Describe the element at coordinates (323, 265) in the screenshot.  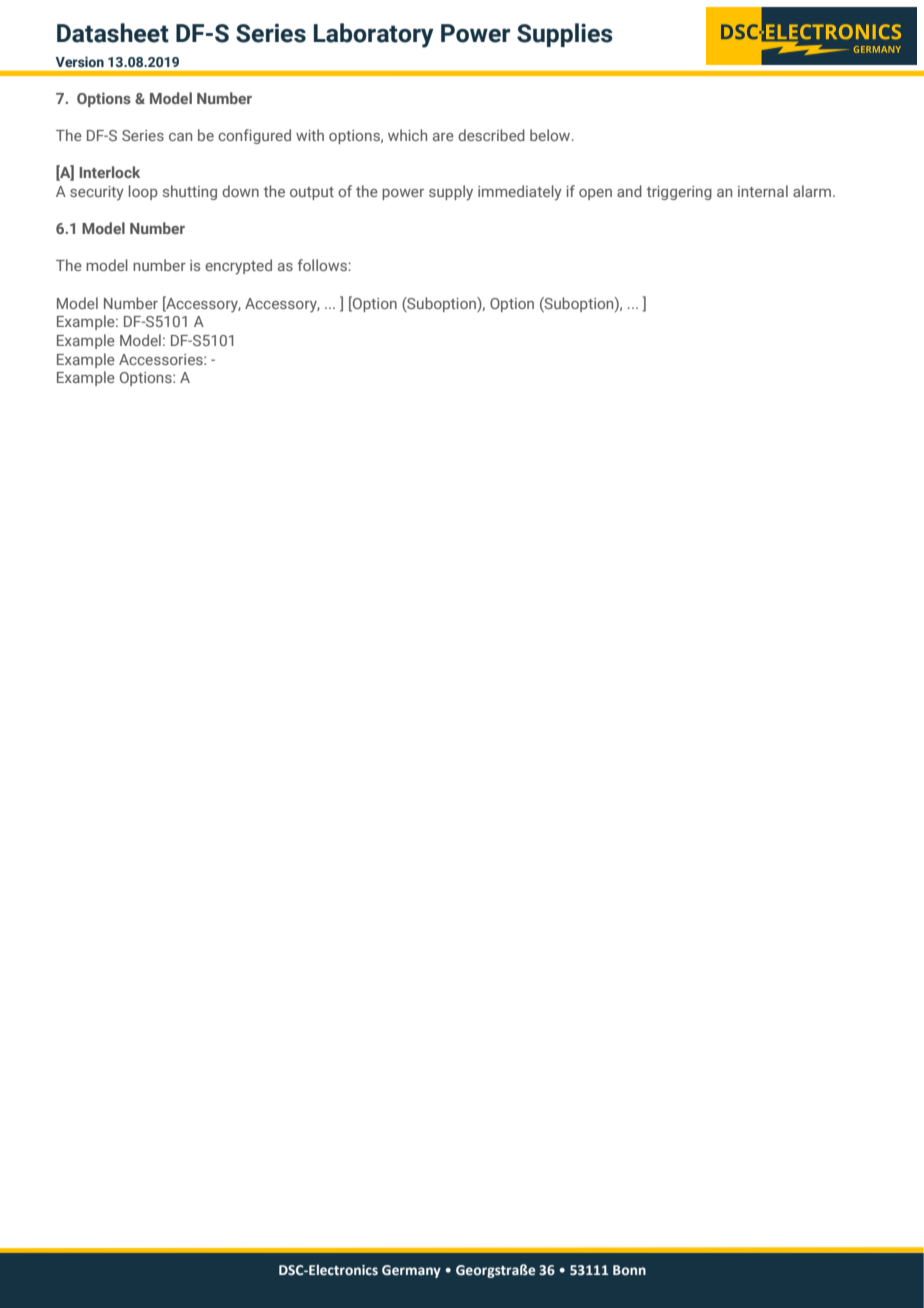
I see `follows` at that location.
